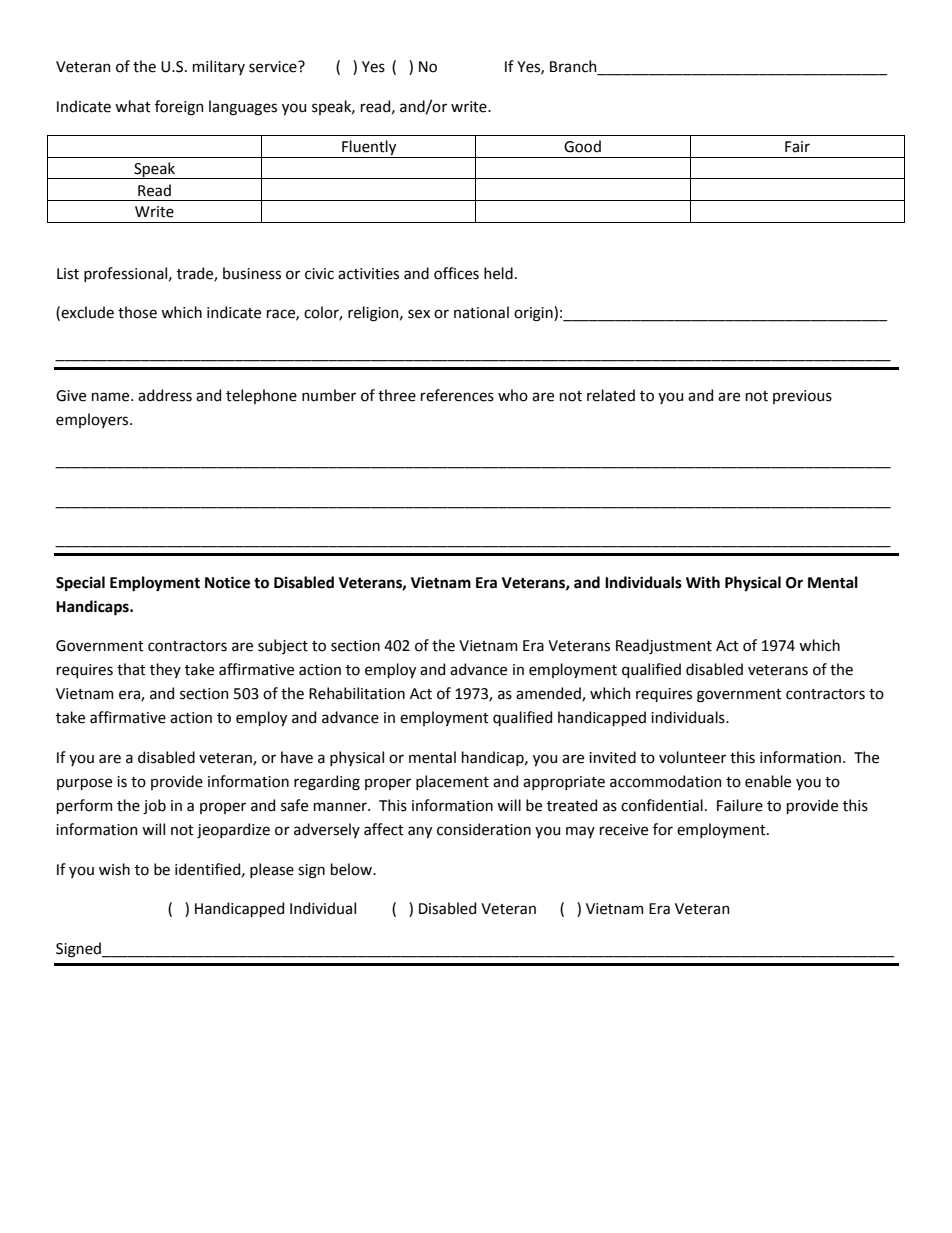  I want to click on previous, so click(802, 397).
